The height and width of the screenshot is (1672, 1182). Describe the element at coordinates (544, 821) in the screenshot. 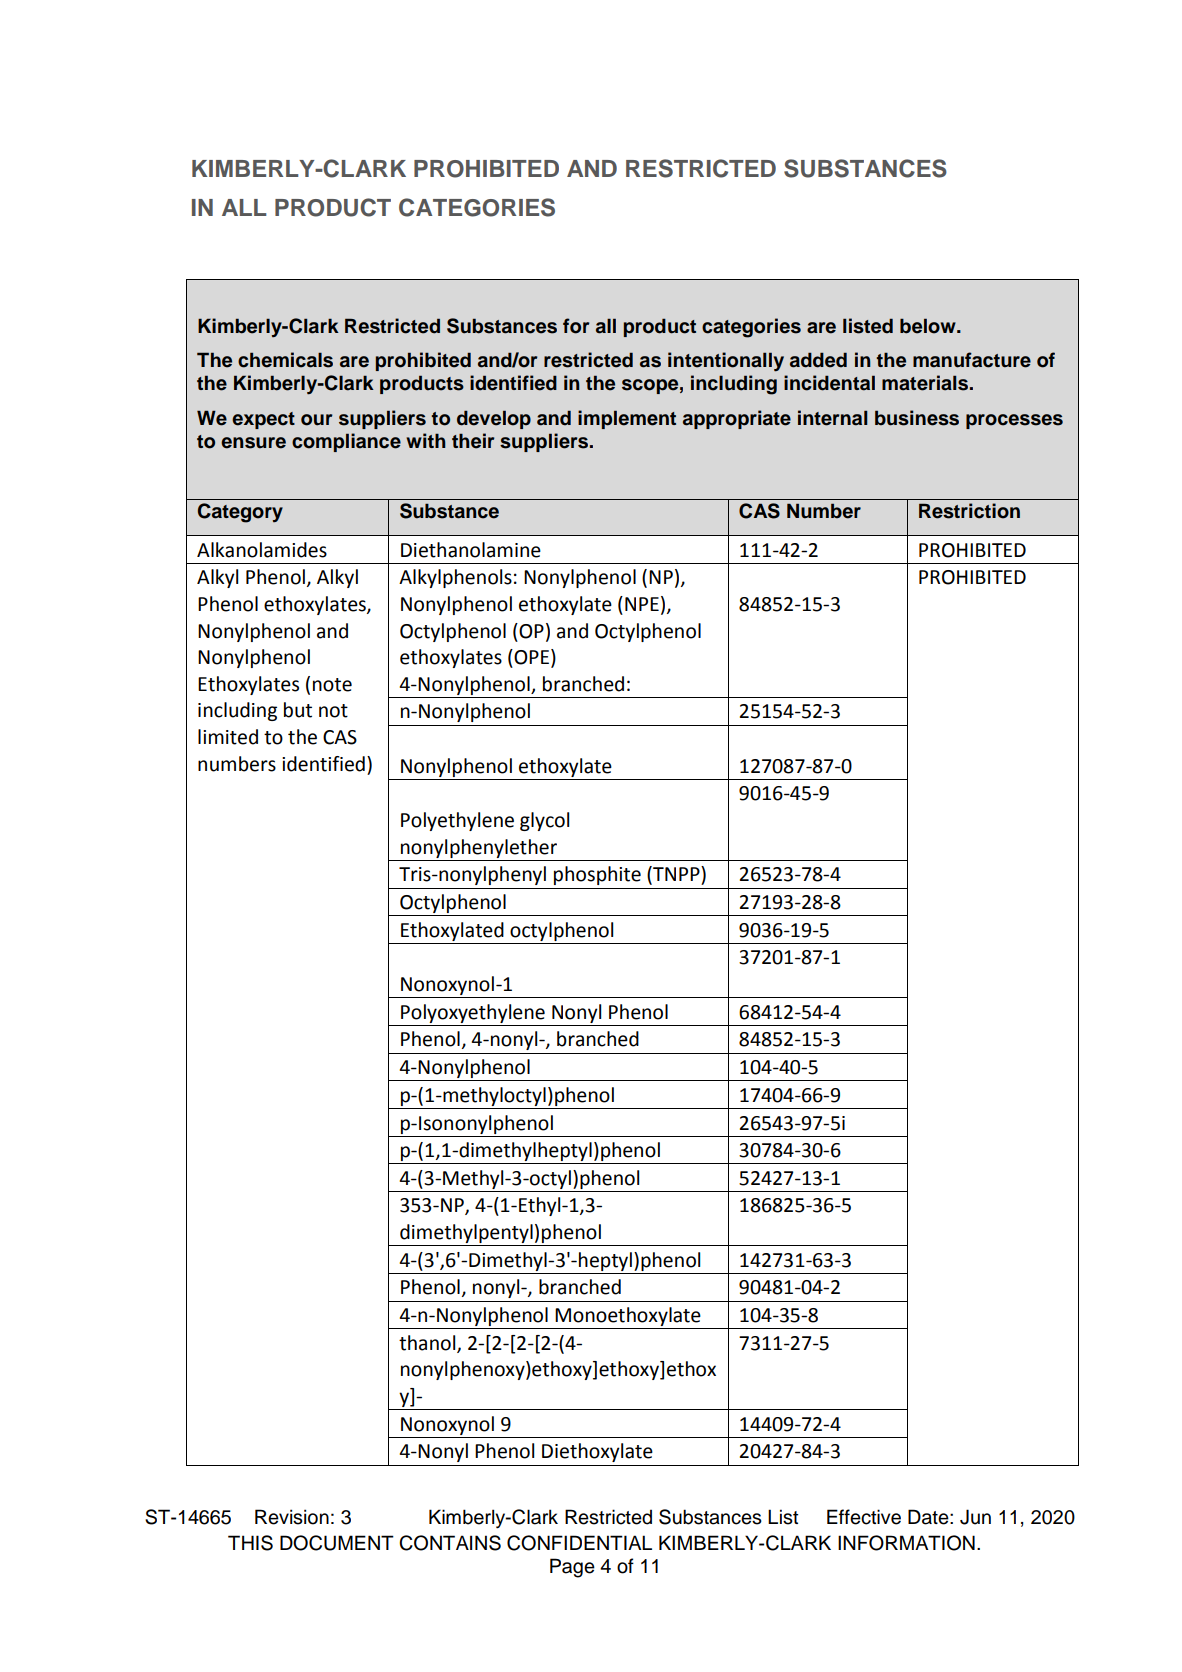

I see `glycol` at that location.
